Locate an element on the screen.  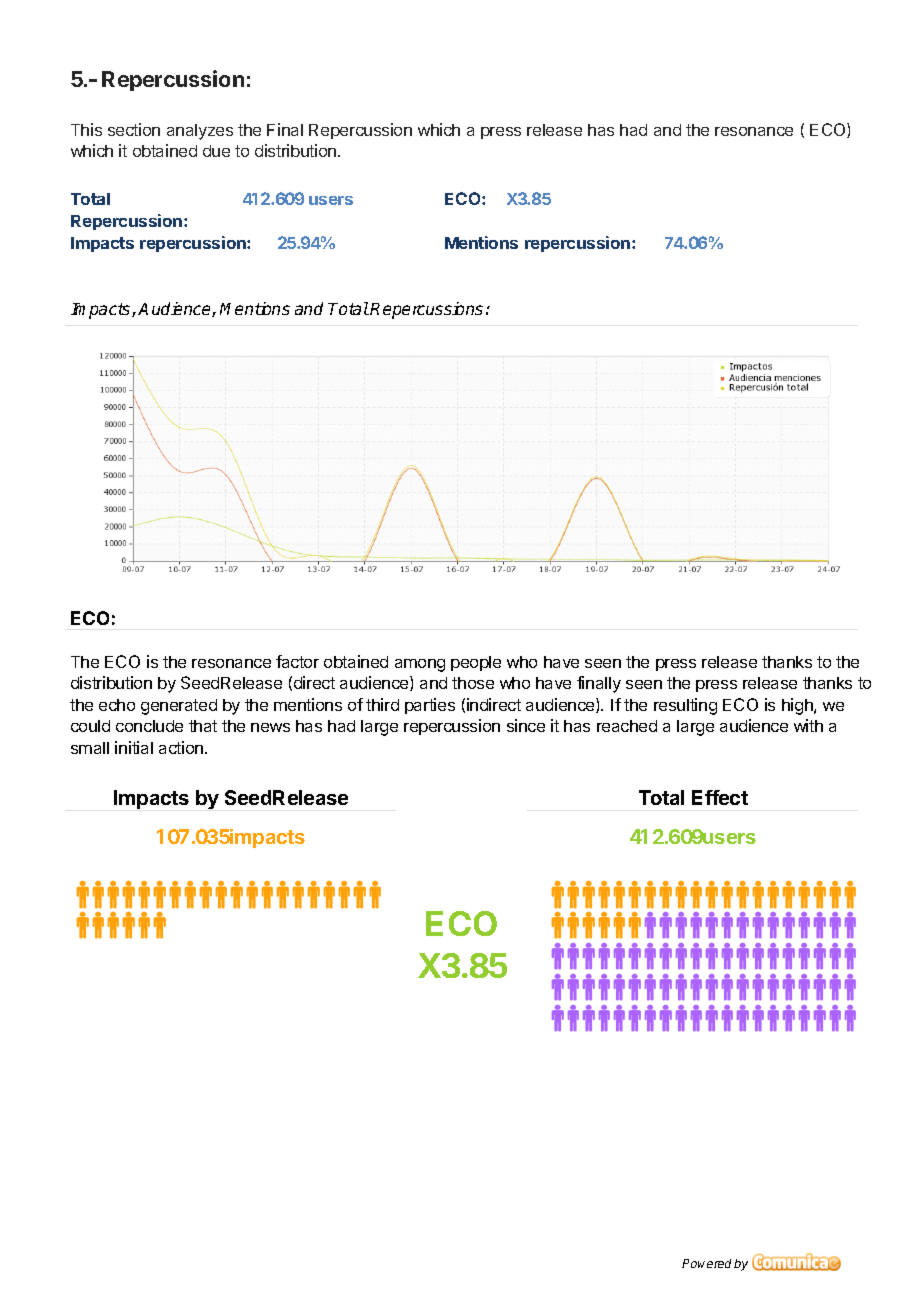
section is located at coordinates (134, 129).
